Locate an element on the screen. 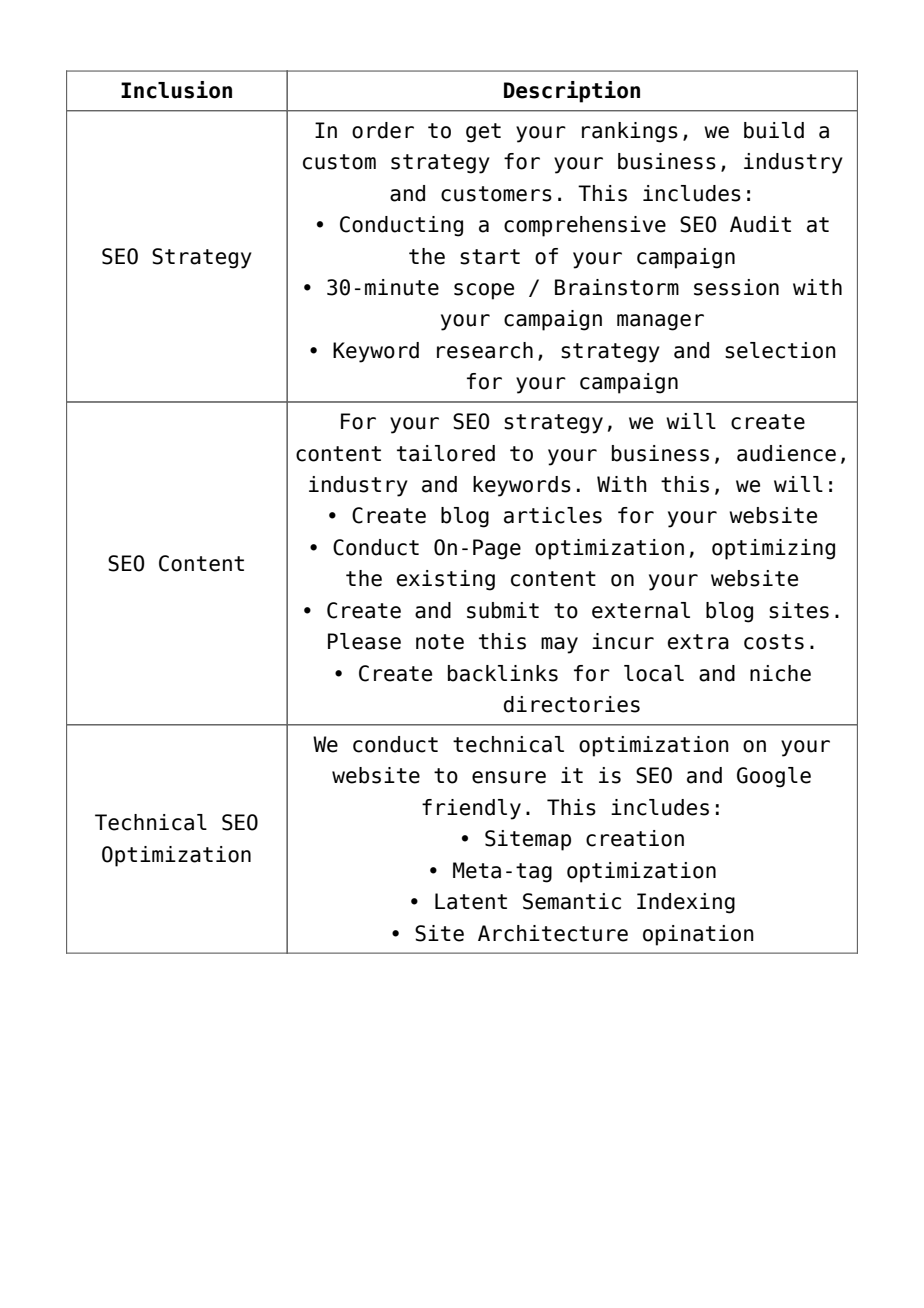  Architecture is located at coordinates (553, 933).
